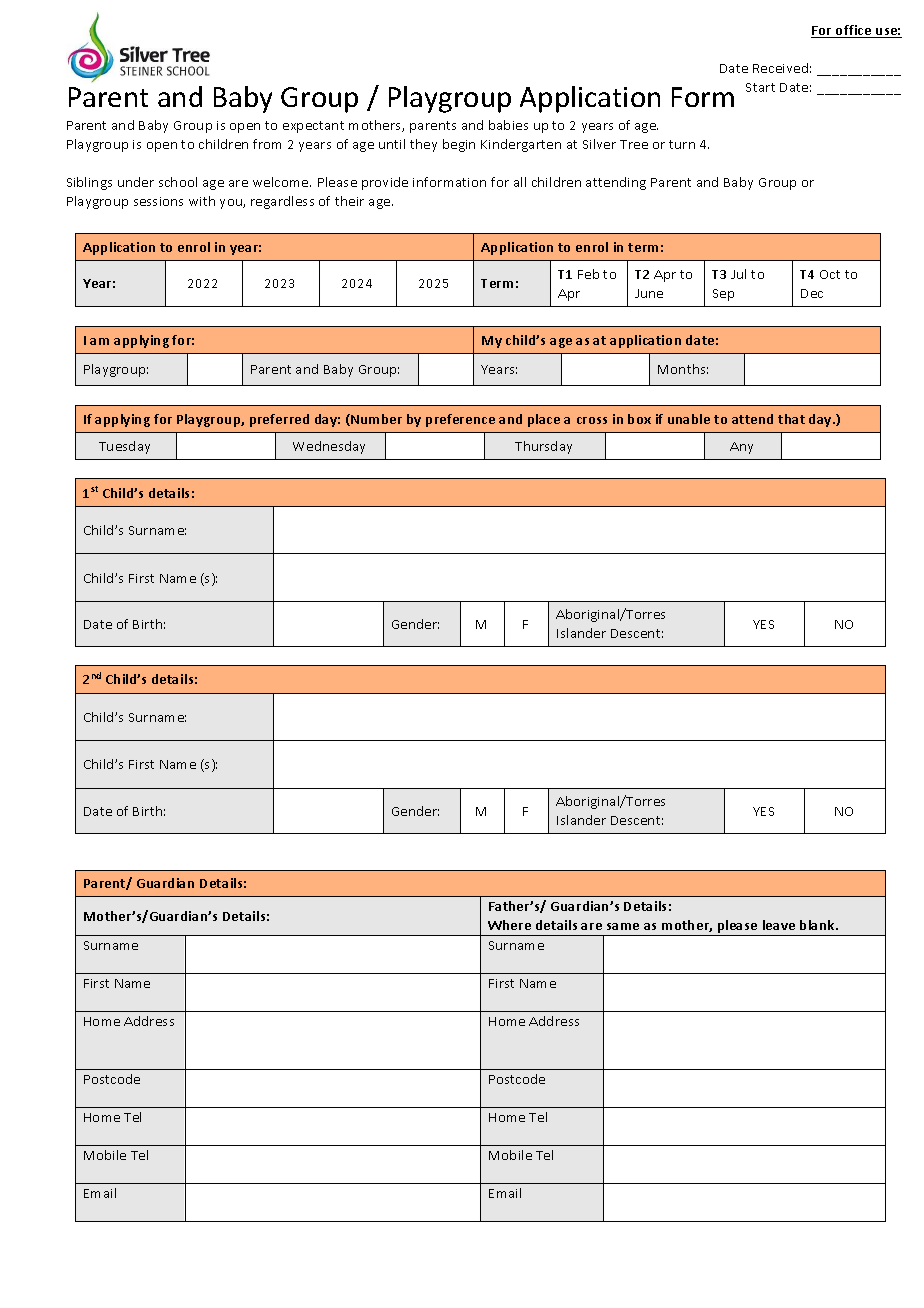 The width and height of the screenshot is (924, 1308). I want to click on sessions, so click(158, 201).
